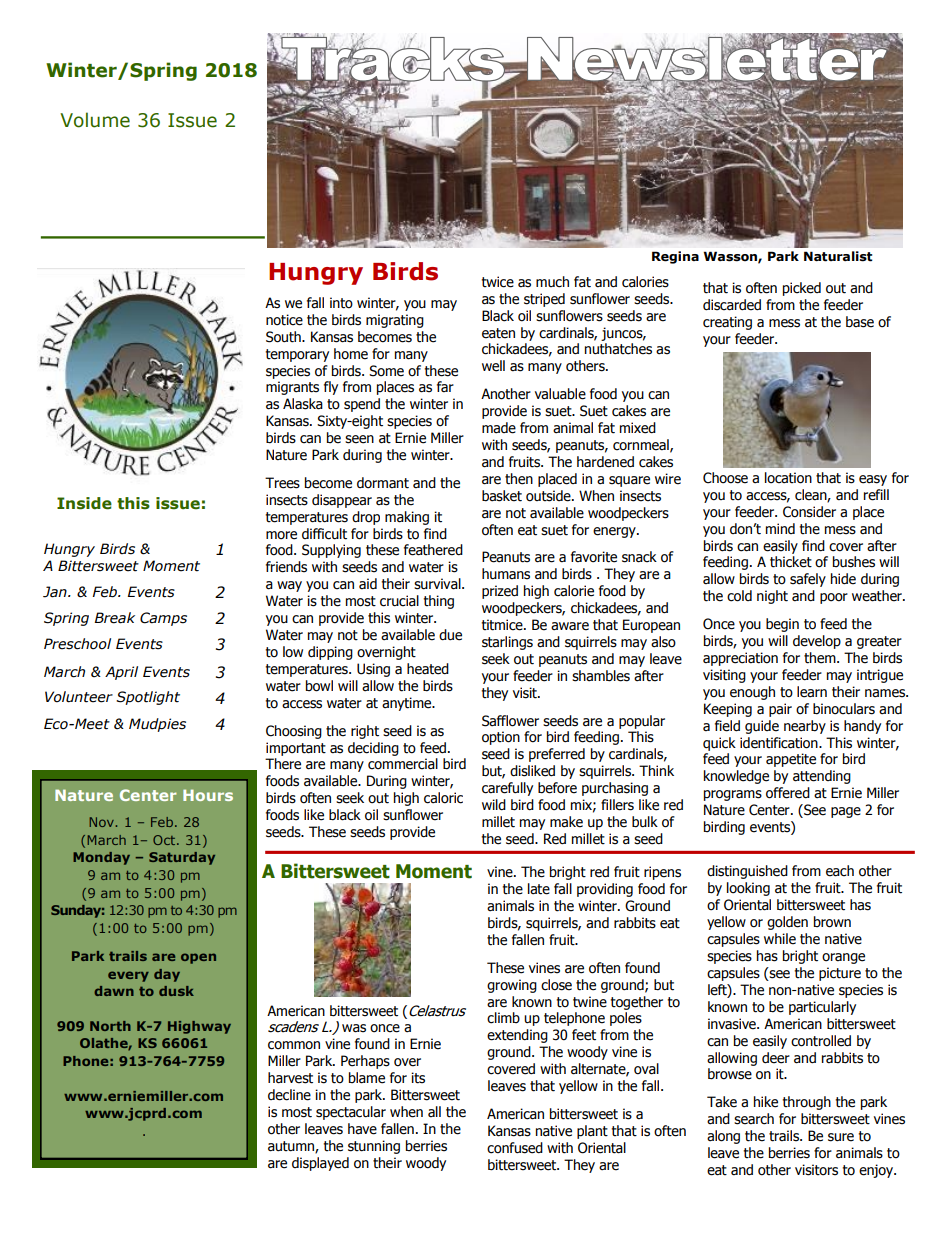 The height and width of the image is (1233, 952). What do you see at coordinates (754, 1119) in the image?
I see `search` at bounding box center [754, 1119].
